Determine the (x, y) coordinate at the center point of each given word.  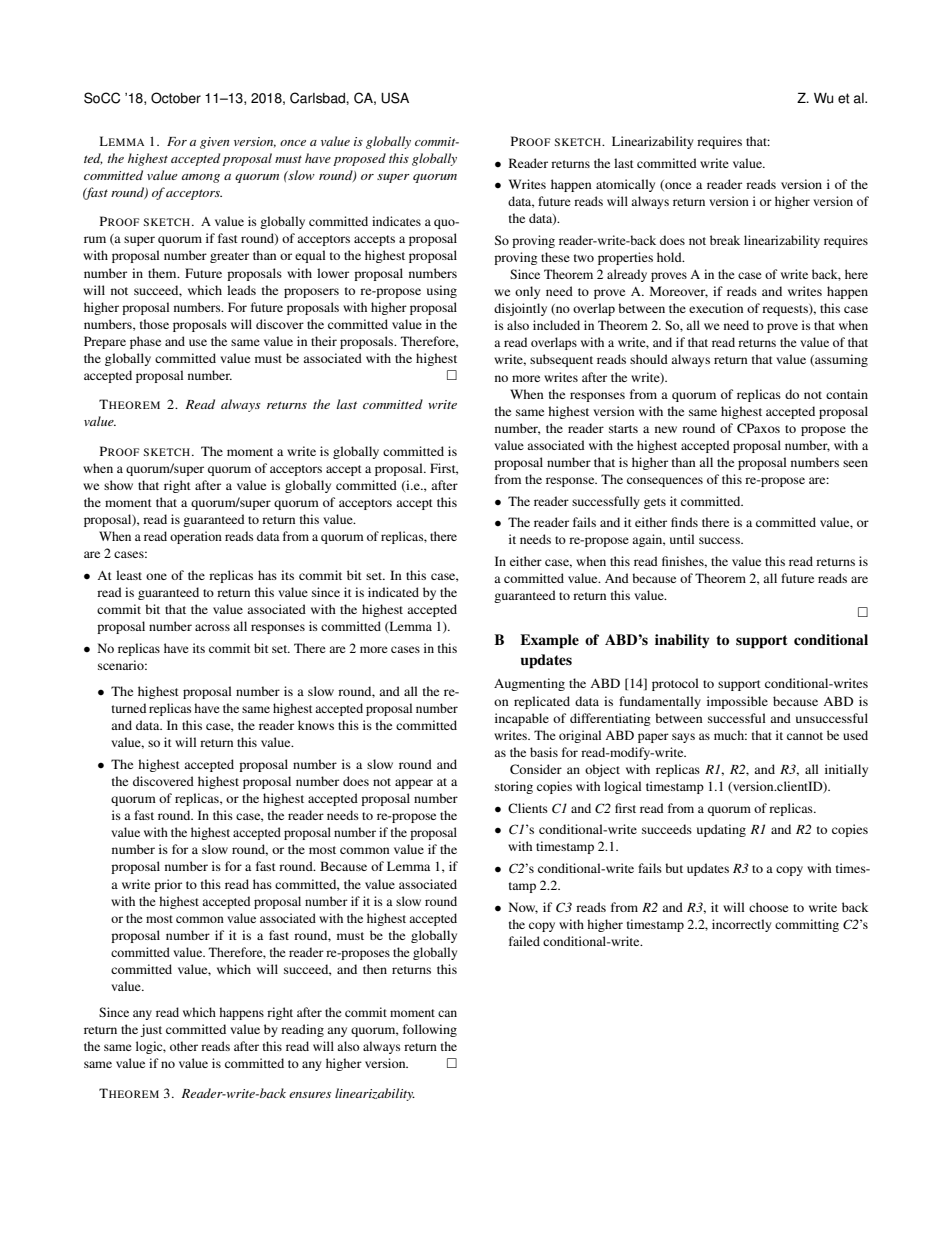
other (184, 1046)
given (214, 143)
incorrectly (741, 925)
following (430, 1030)
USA (395, 98)
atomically (625, 185)
